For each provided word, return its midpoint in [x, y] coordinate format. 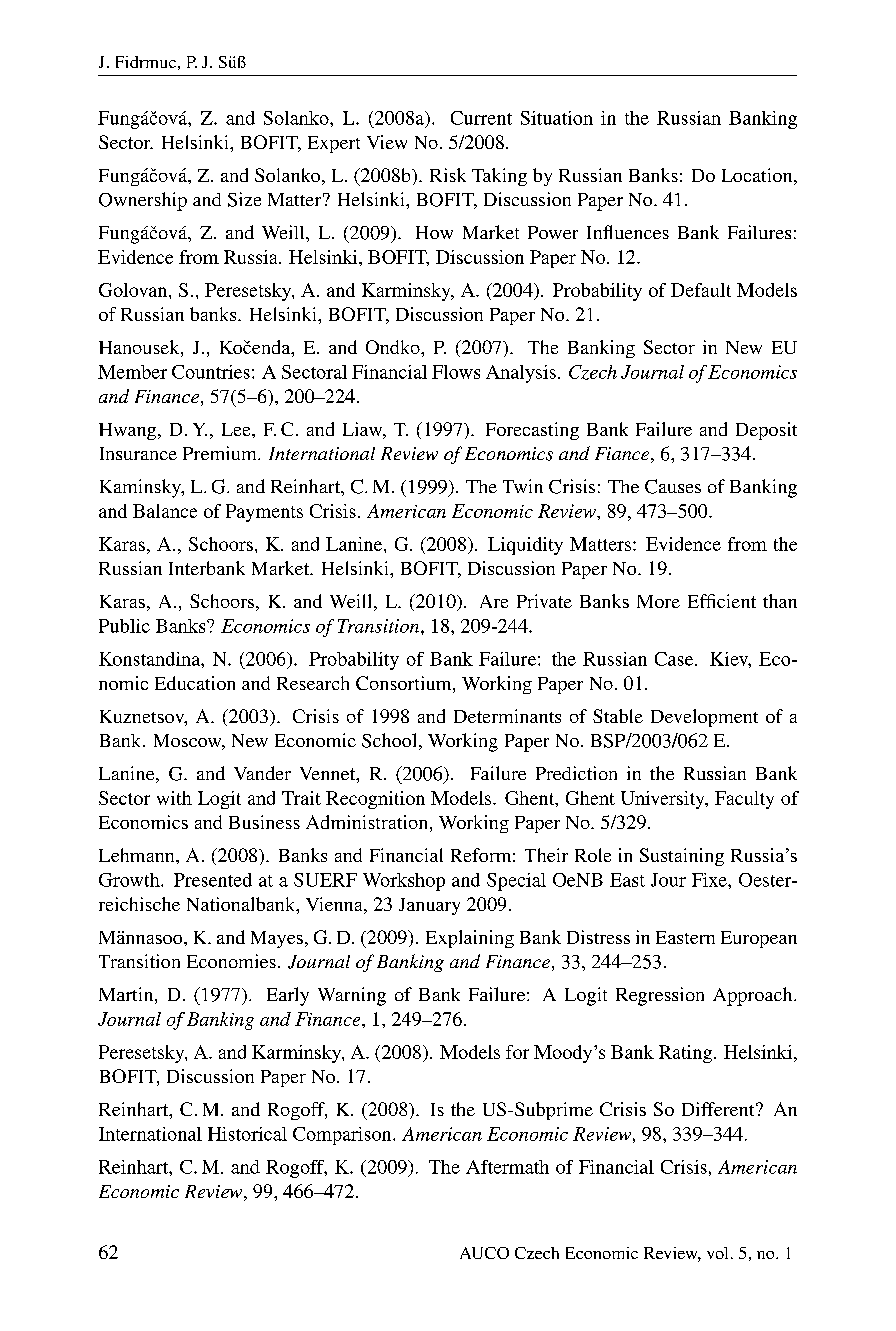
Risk [448, 175]
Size [244, 199]
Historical [247, 1134]
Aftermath [507, 1167]
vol [717, 1253]
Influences [628, 232]
